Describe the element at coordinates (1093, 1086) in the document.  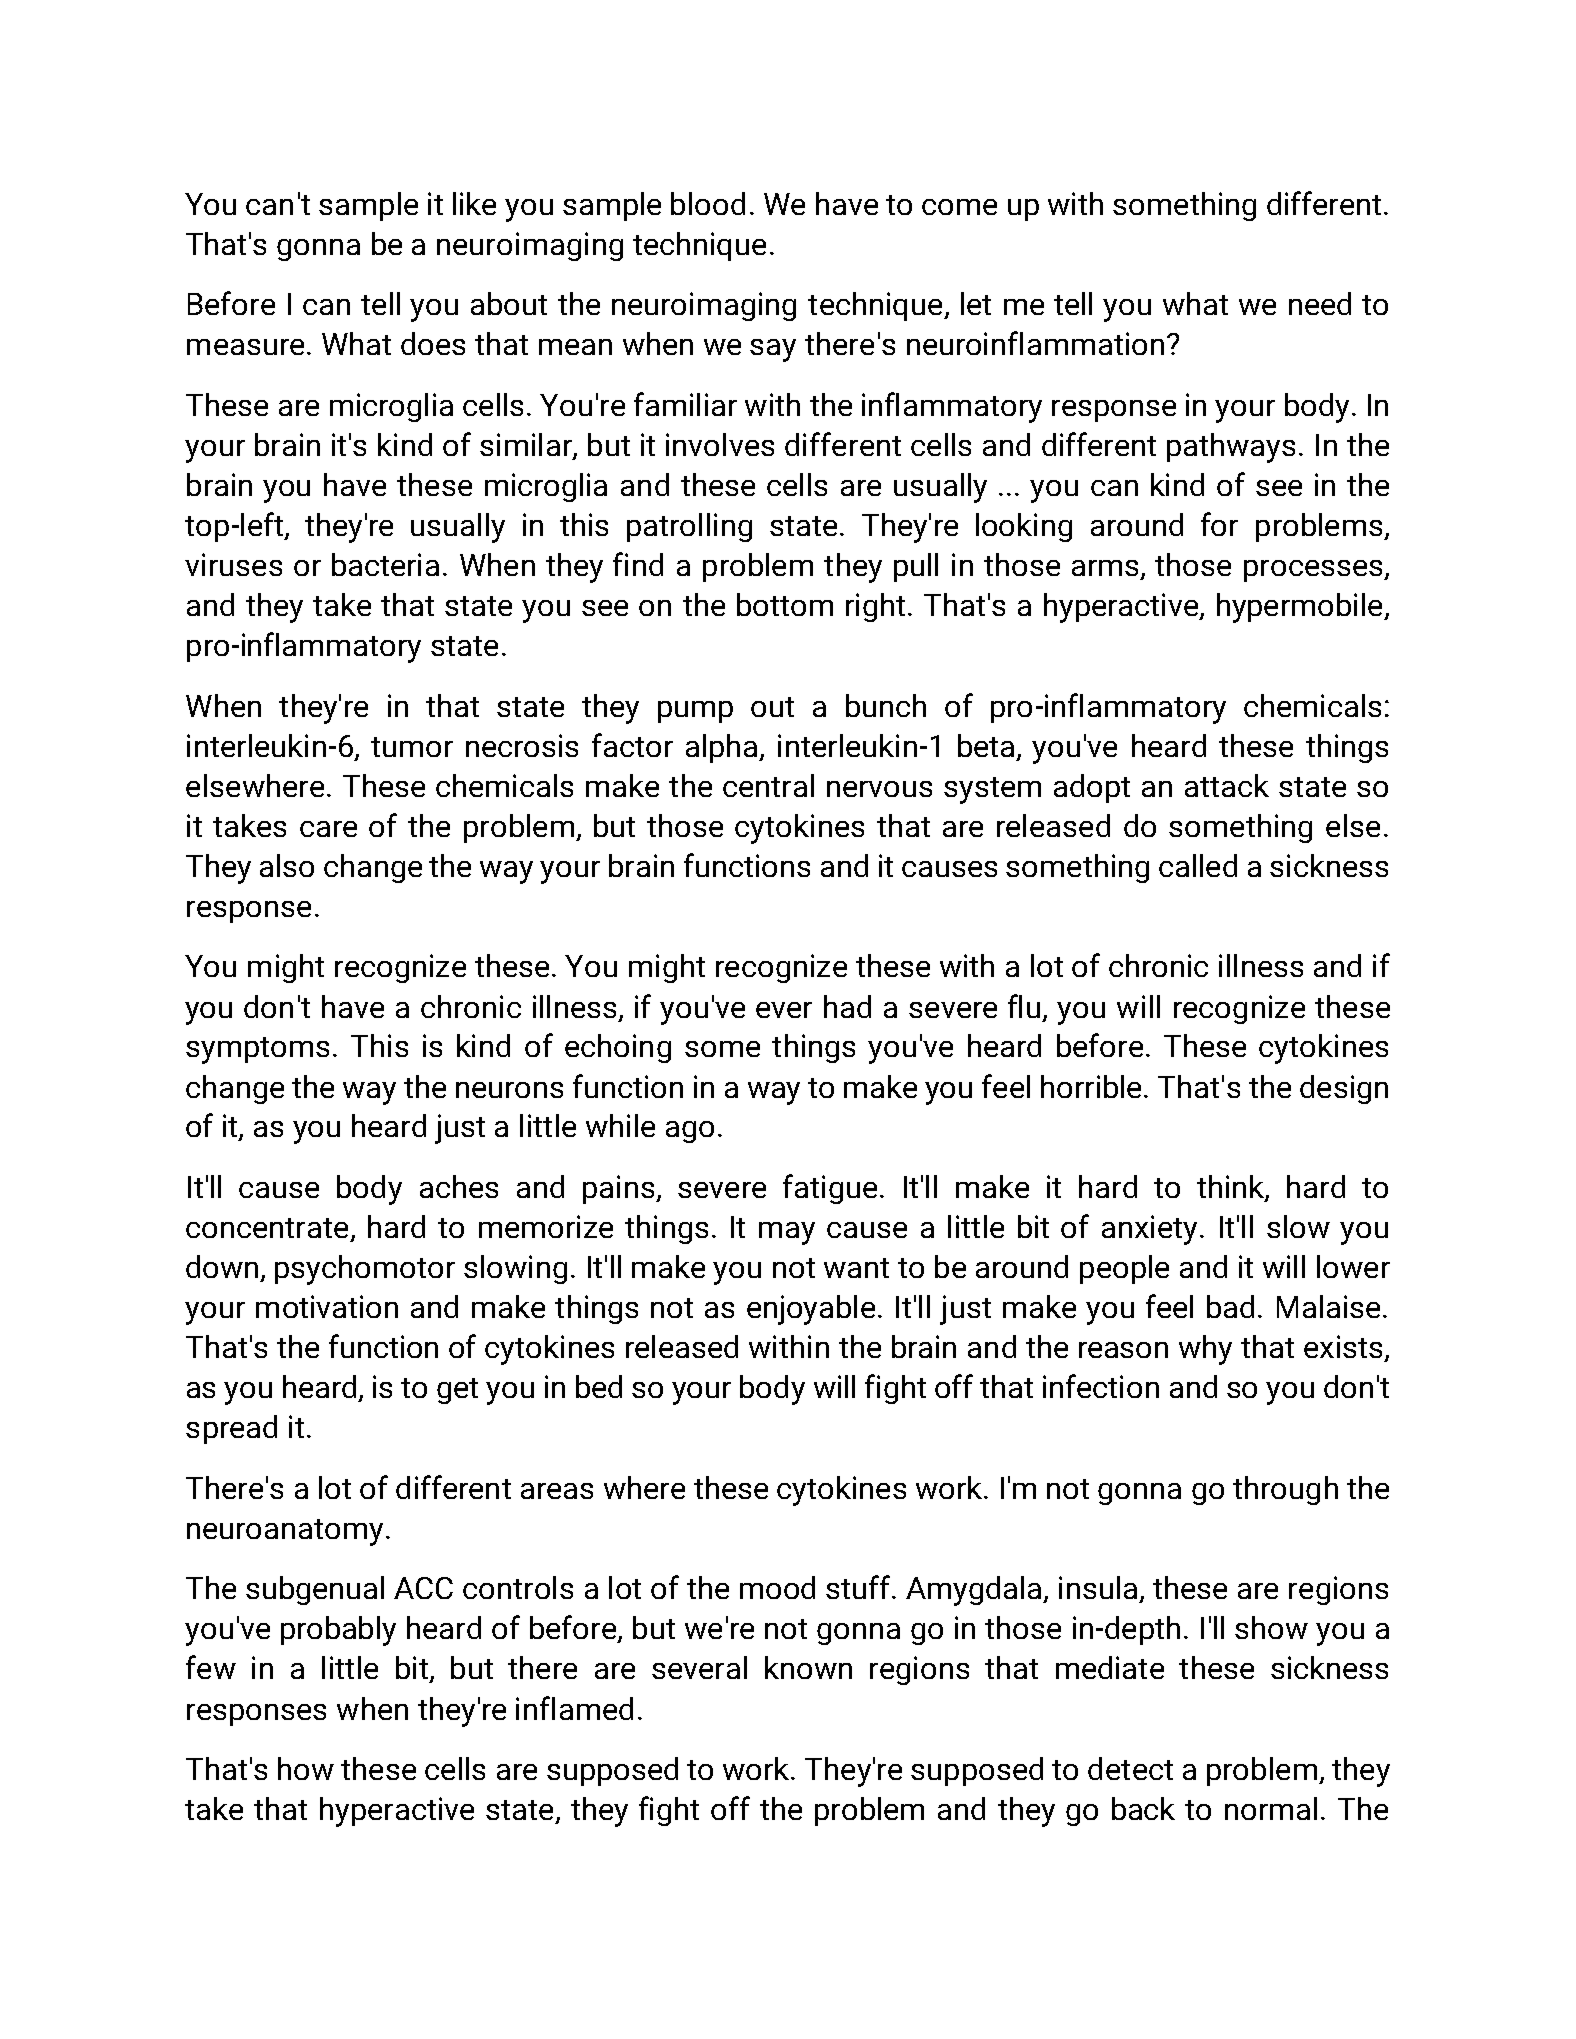
I see `horrible` at that location.
